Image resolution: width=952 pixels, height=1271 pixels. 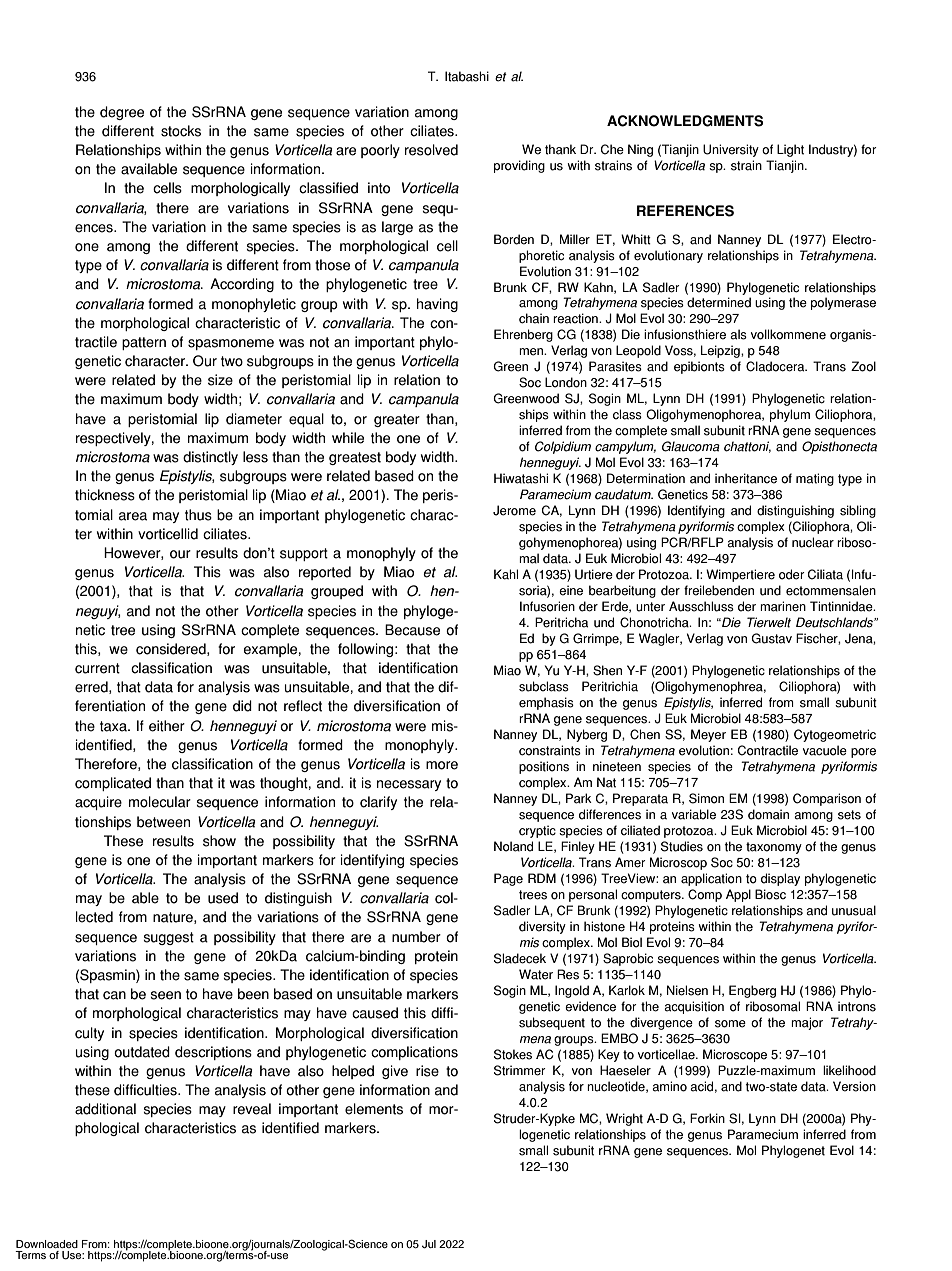 What do you see at coordinates (790, 150) in the image?
I see `Light` at bounding box center [790, 150].
